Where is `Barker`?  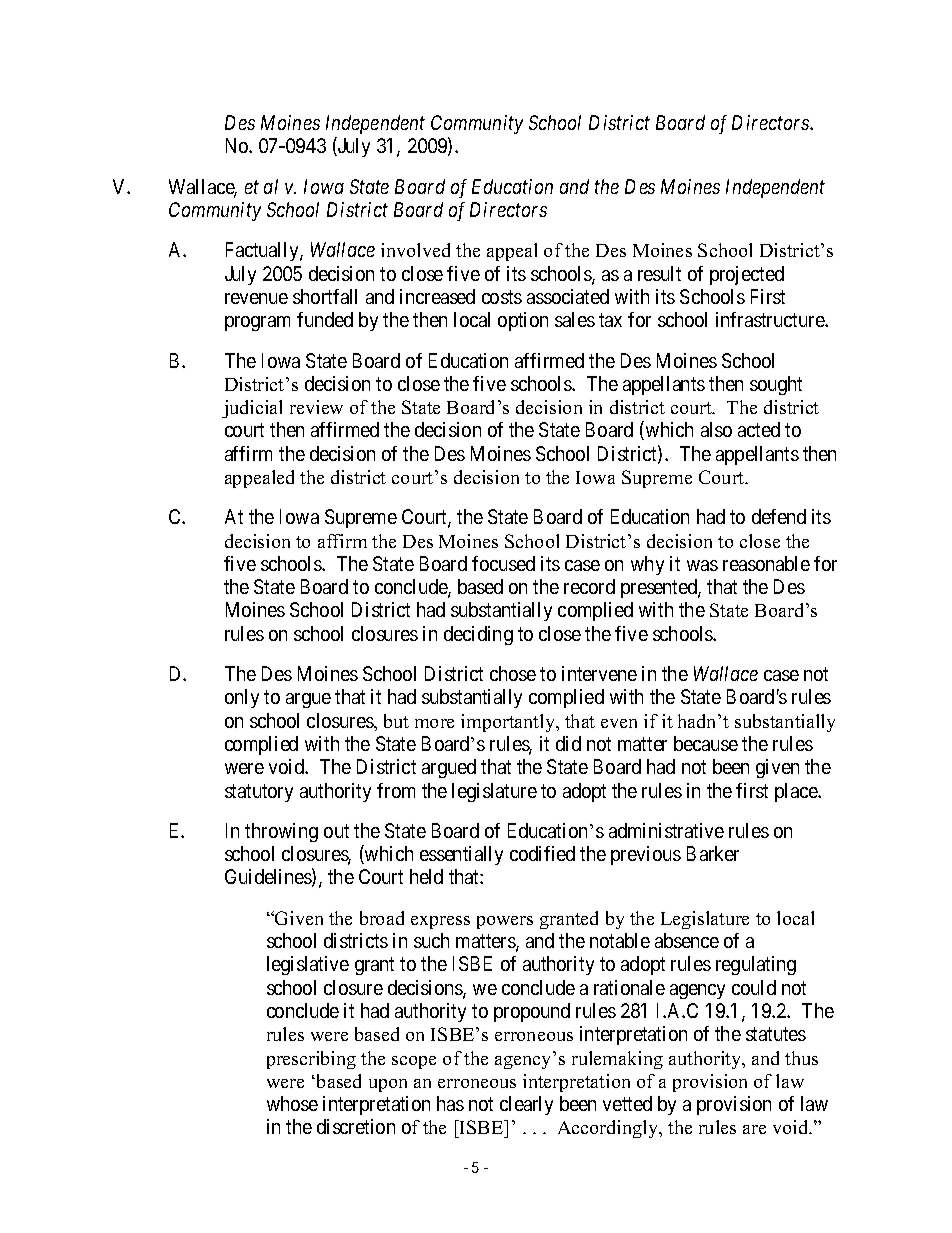
Barker is located at coordinates (713, 853).
